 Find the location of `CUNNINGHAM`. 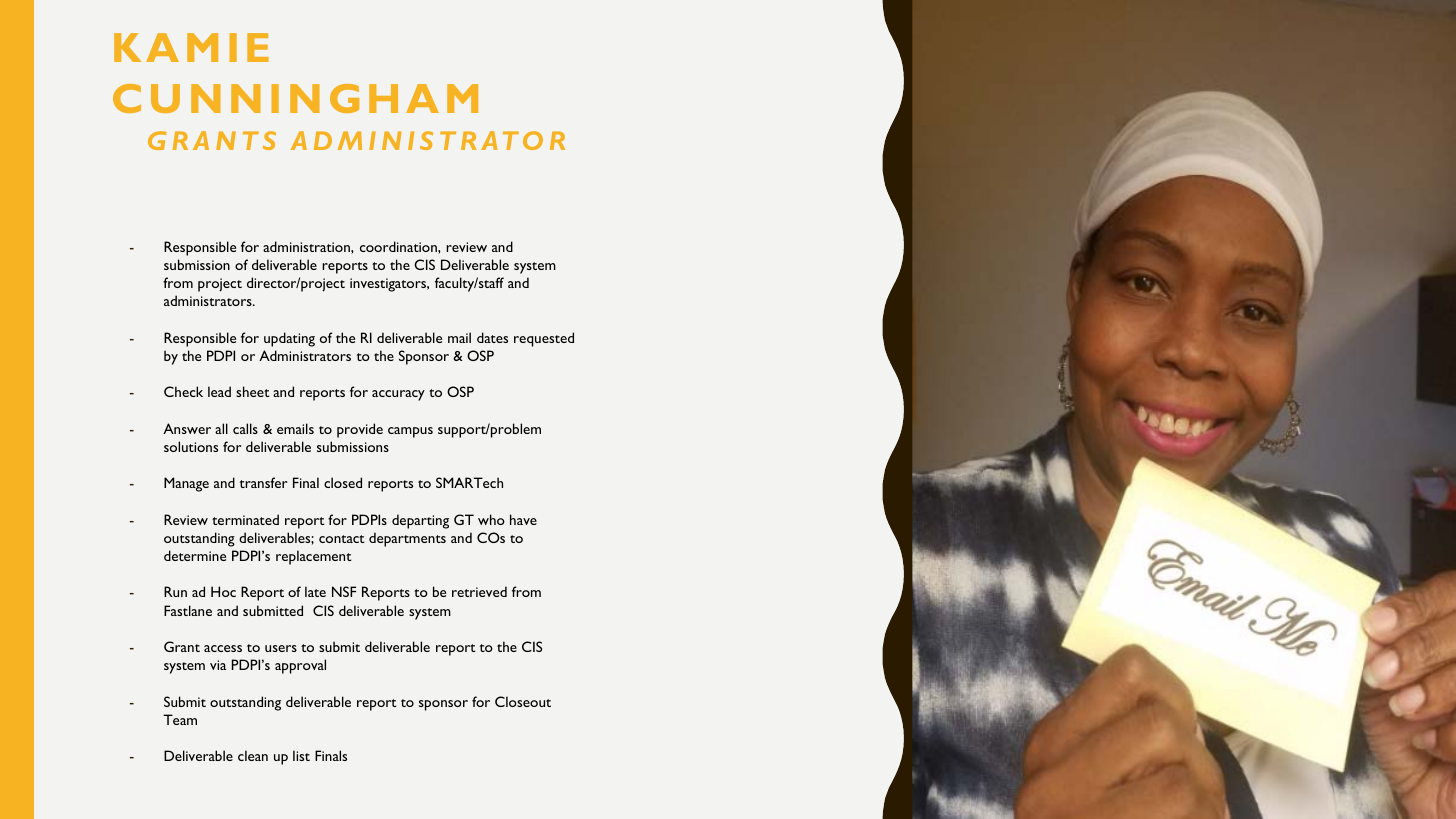

CUNNINGHAM is located at coordinates (295, 98).
